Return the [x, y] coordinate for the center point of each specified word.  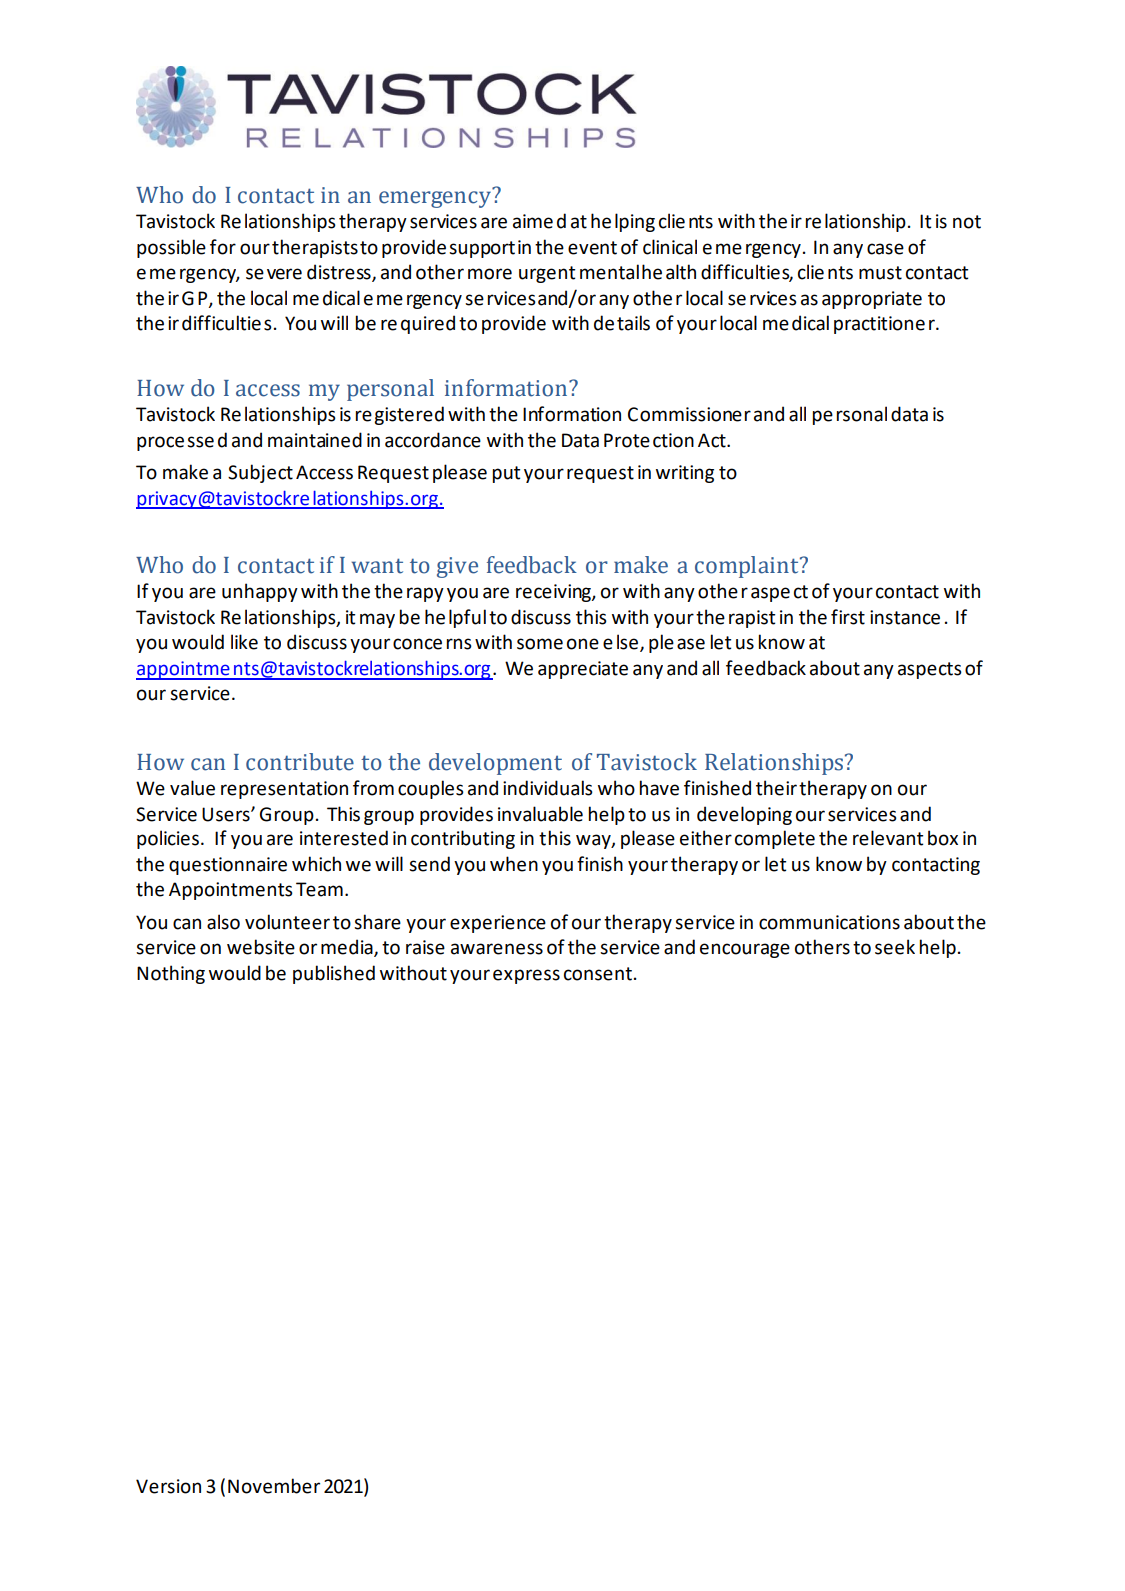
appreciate [583, 670]
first [848, 617]
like [244, 642]
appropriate [872, 300]
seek [895, 947]
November [274, 1486]
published [334, 974]
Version [168, 1486]
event [592, 248]
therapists [315, 248]
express [526, 976]
